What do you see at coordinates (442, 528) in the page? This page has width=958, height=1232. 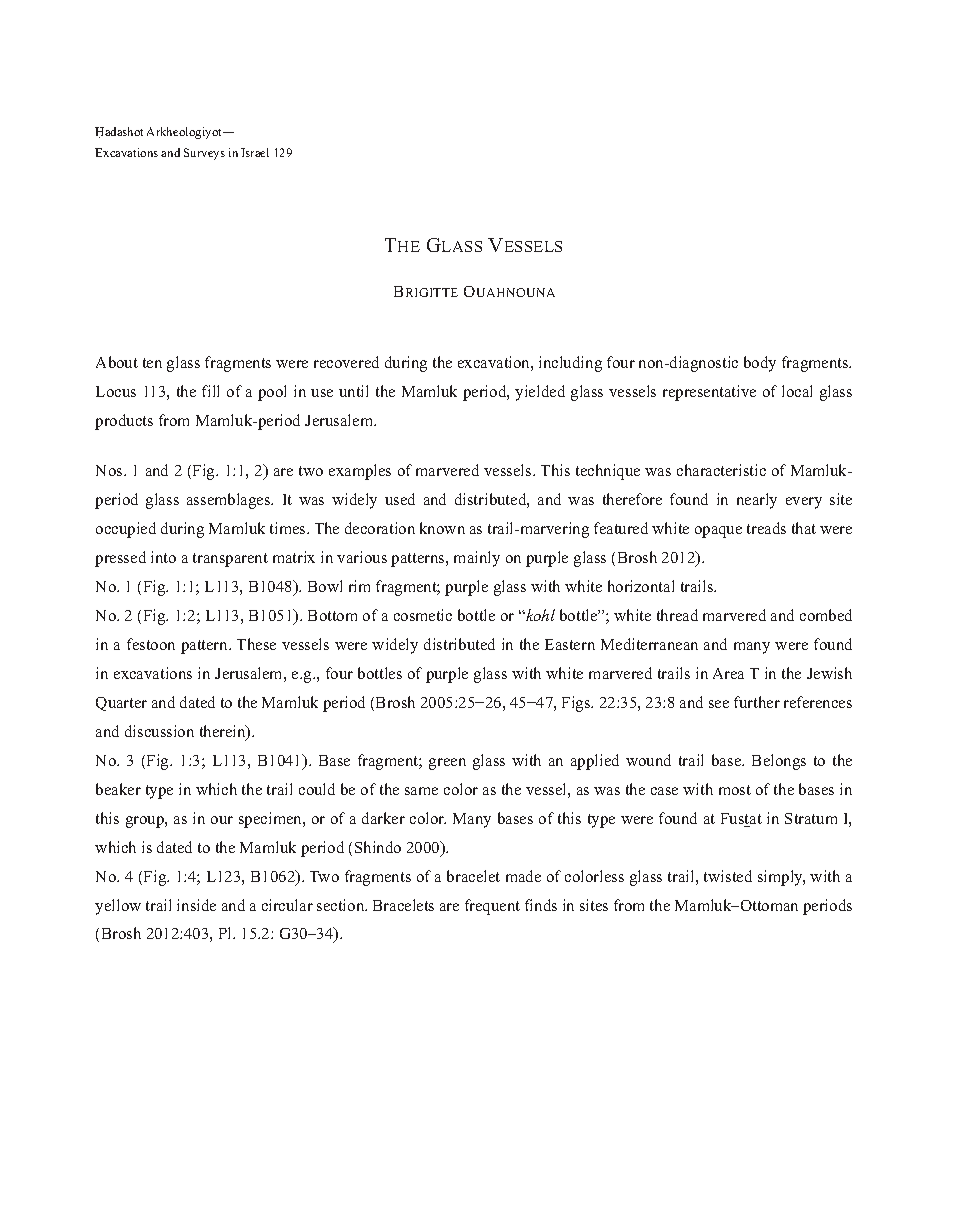 I see `known` at bounding box center [442, 528].
